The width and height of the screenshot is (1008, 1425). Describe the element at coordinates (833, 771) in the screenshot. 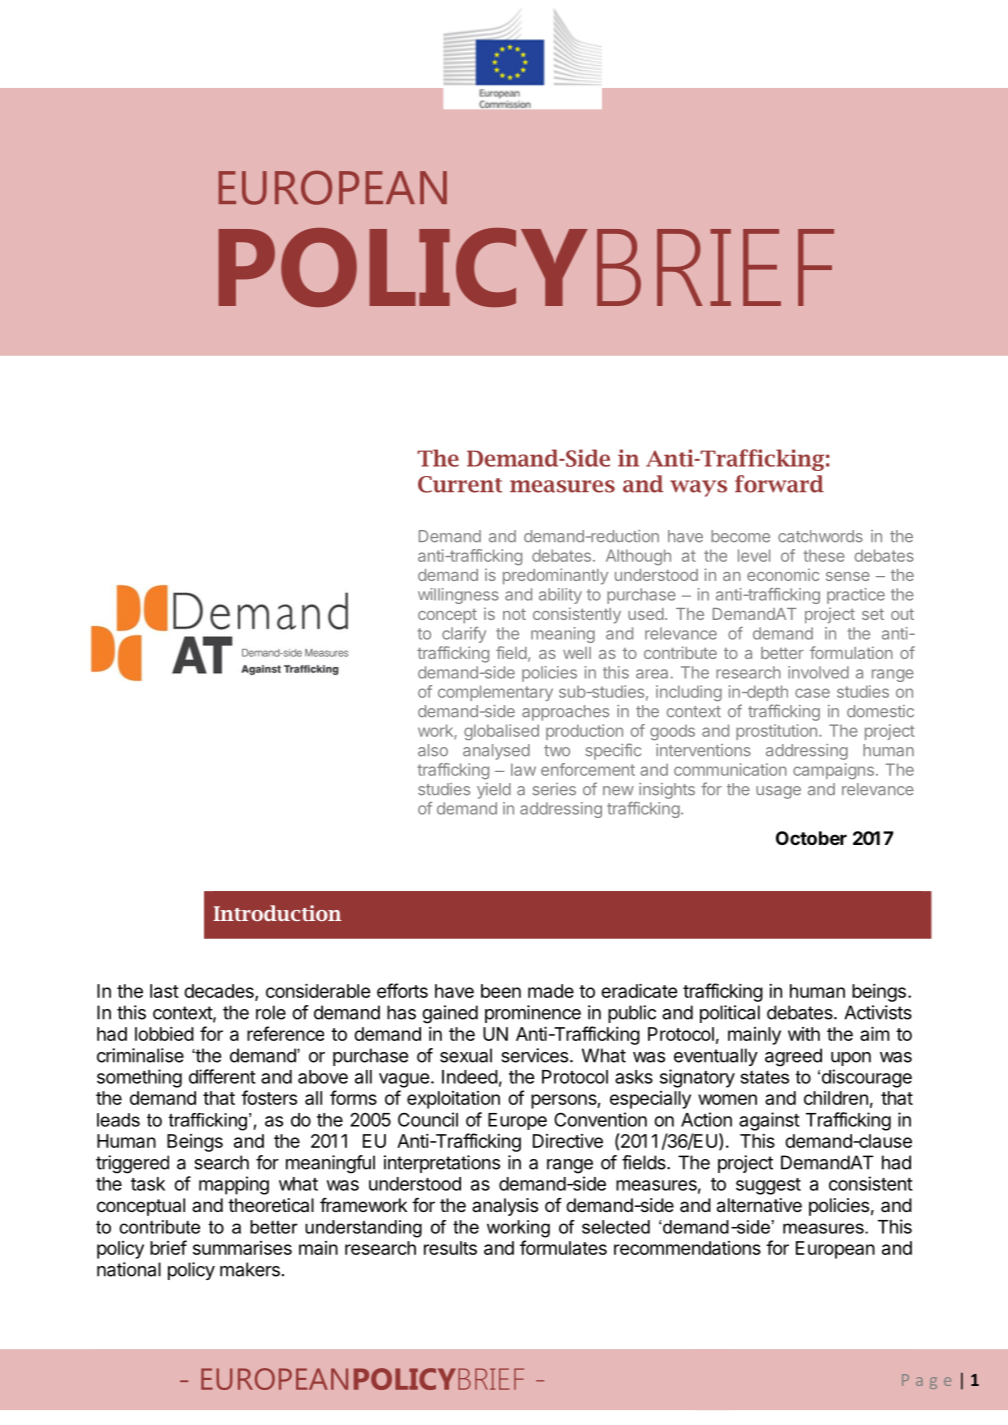

I see `campaigns` at that location.
